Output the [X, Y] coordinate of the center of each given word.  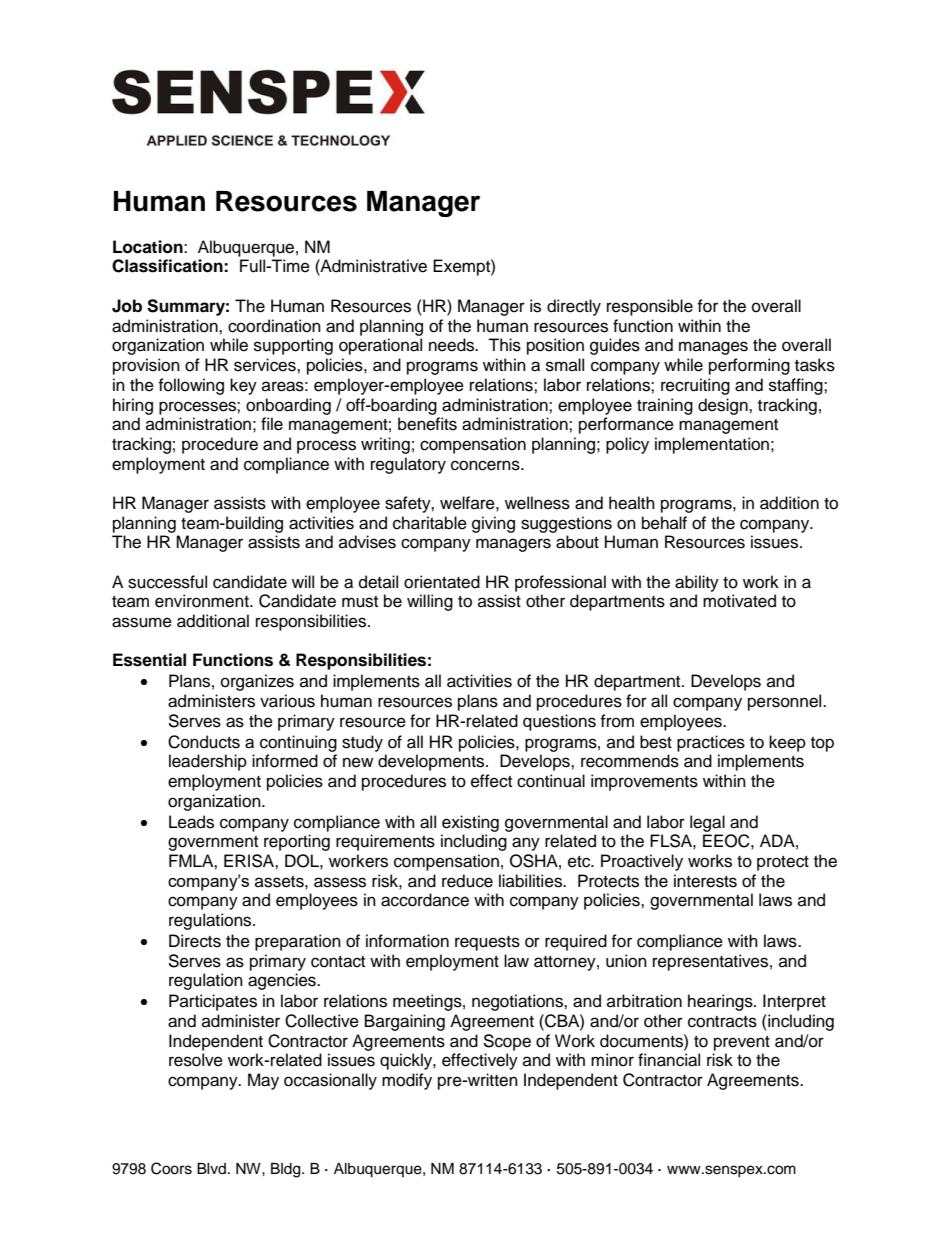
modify [407, 1081]
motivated [739, 601]
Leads [191, 822]
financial [669, 1060]
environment [203, 601]
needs [453, 345]
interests [705, 881]
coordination [274, 326]
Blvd [211, 1168]
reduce [467, 881]
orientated [442, 582]
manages [713, 348]
